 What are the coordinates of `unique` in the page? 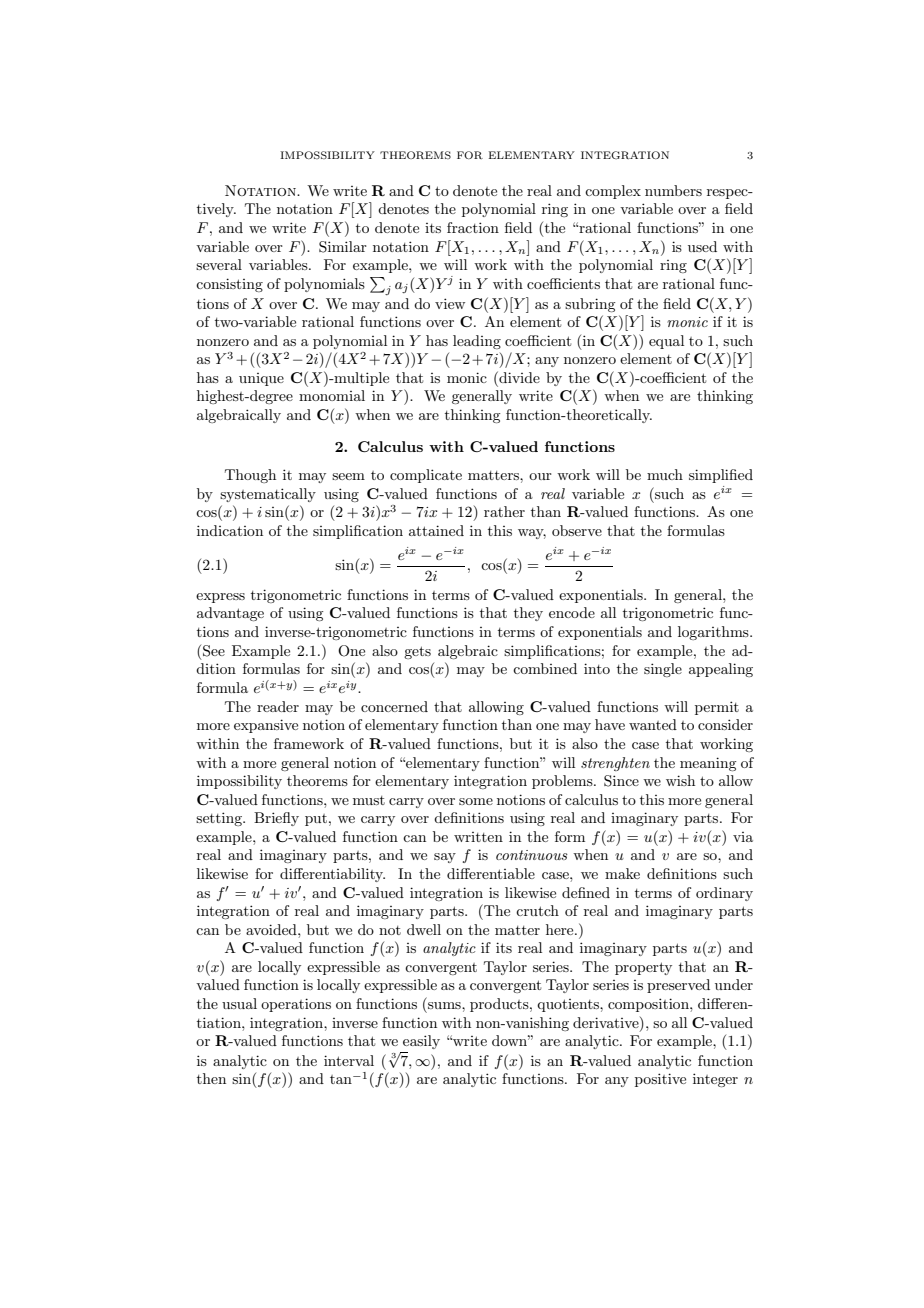 It's located at (261, 379).
